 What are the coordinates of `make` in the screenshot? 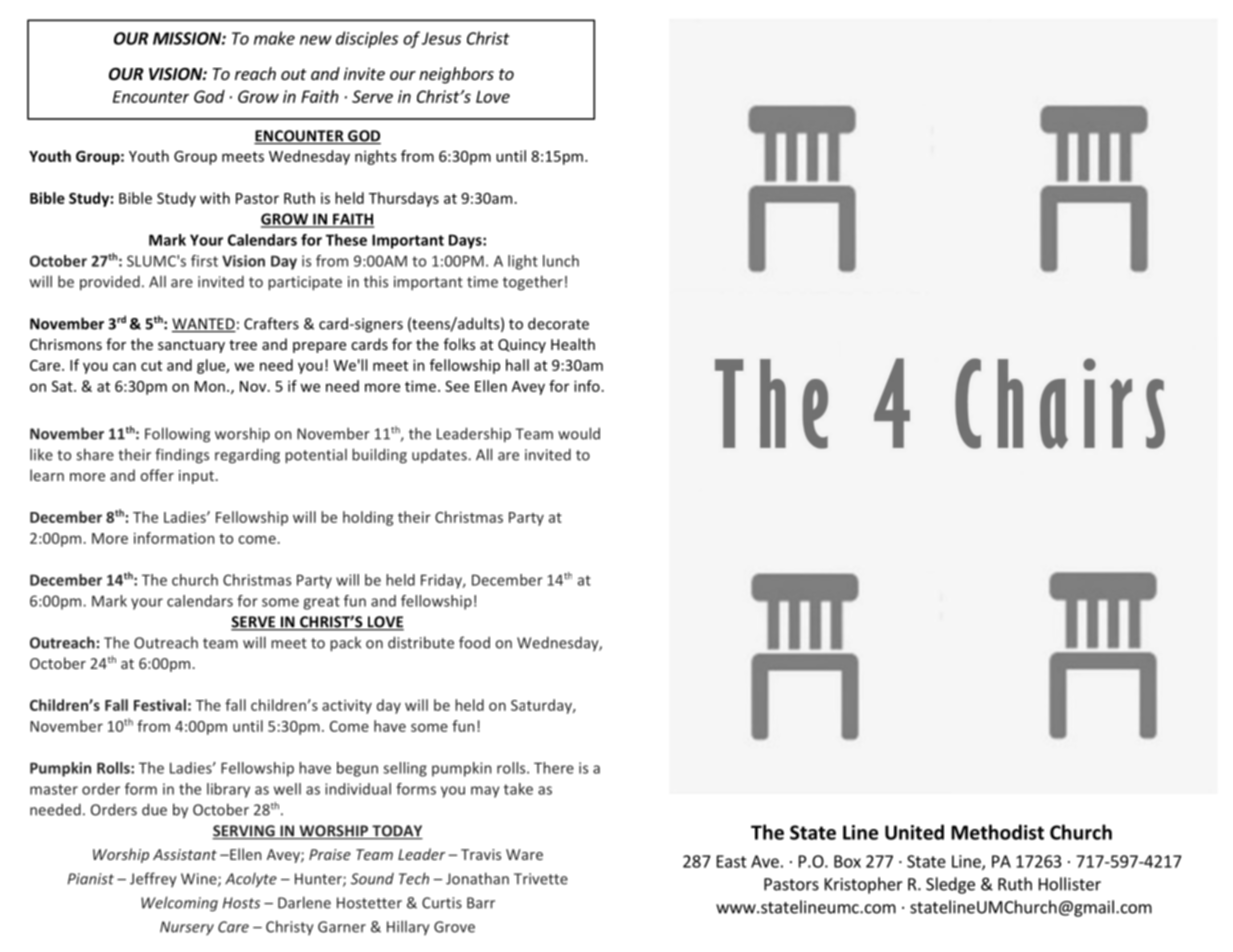 It's located at (274, 38).
